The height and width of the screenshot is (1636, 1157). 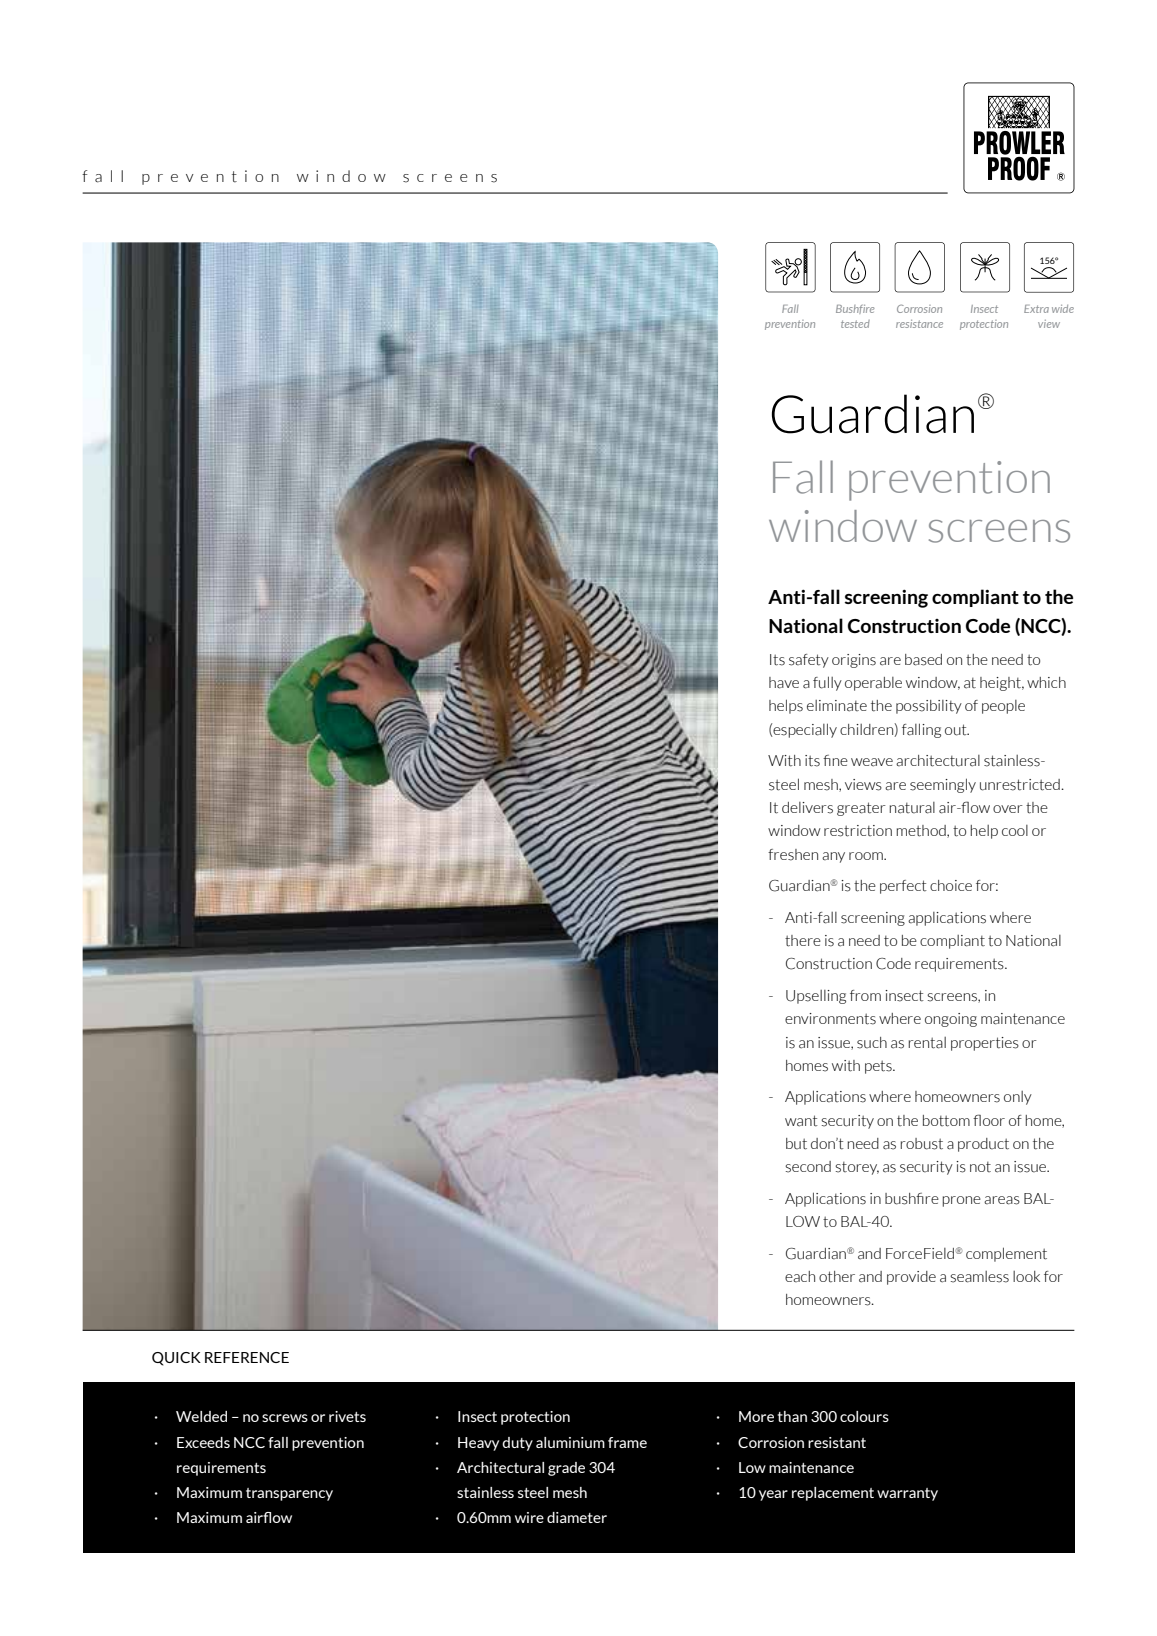 What do you see at coordinates (946, 1121) in the screenshot?
I see `bottom` at bounding box center [946, 1121].
